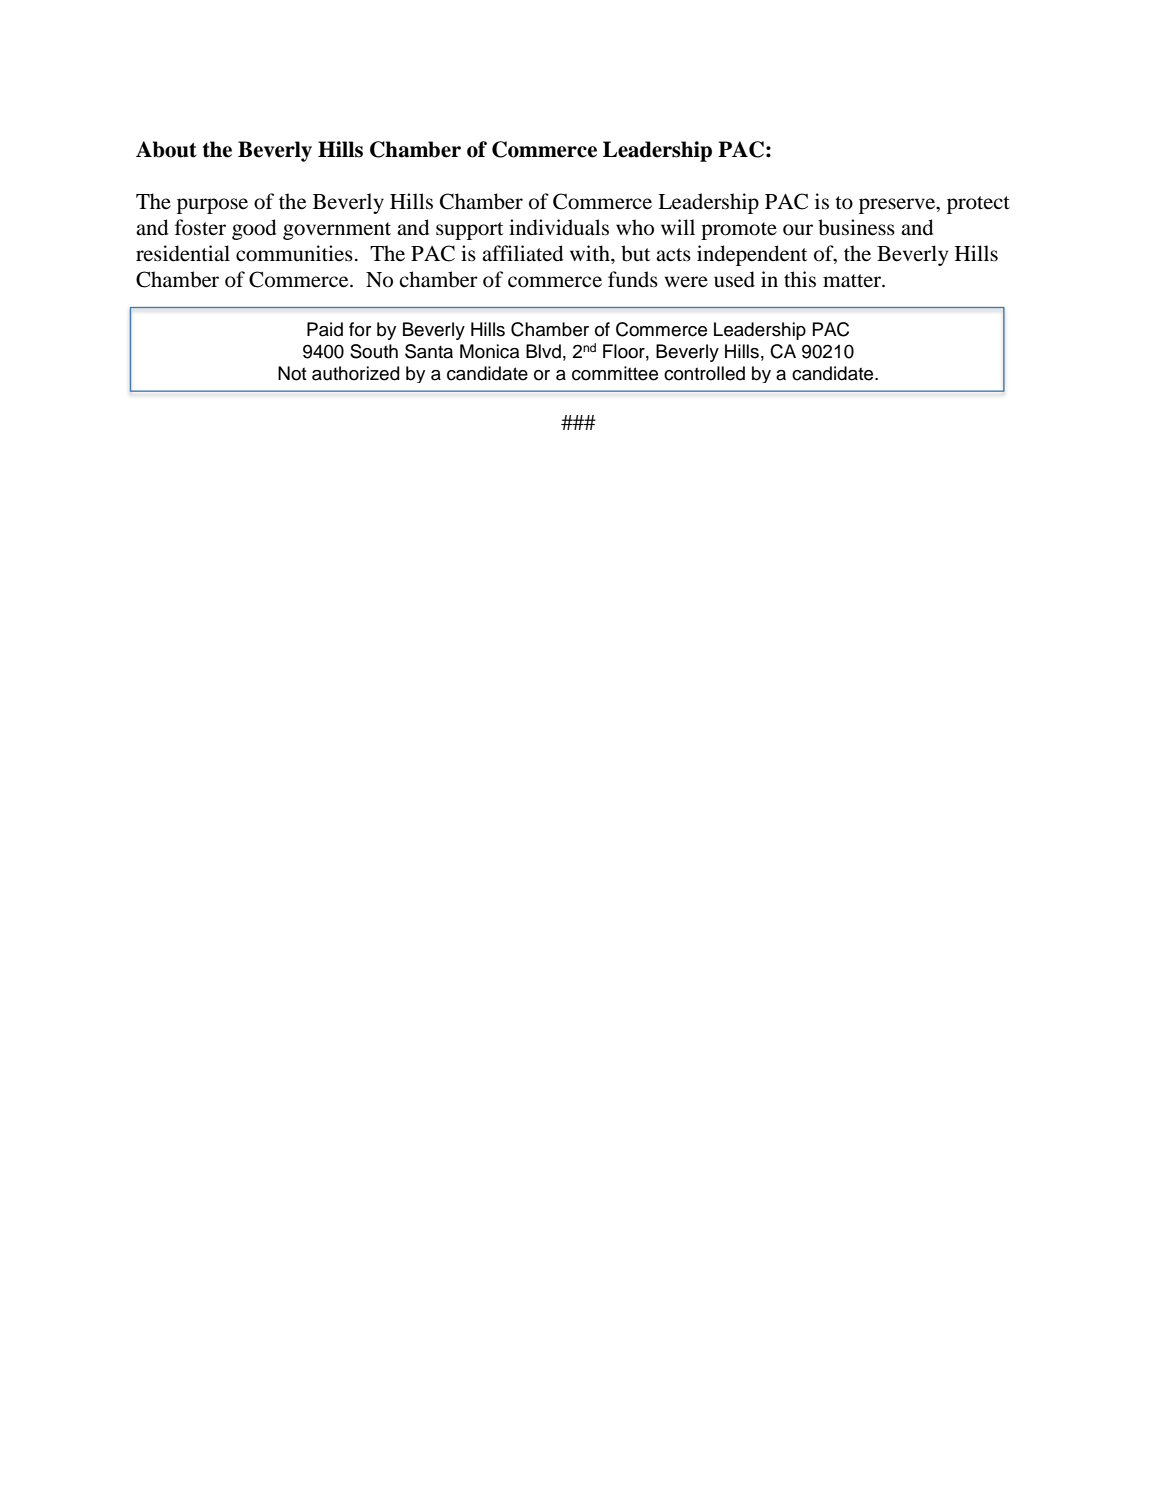 This screenshot has width=1157, height=1497. What do you see at coordinates (294, 253) in the screenshot?
I see `communities` at bounding box center [294, 253].
